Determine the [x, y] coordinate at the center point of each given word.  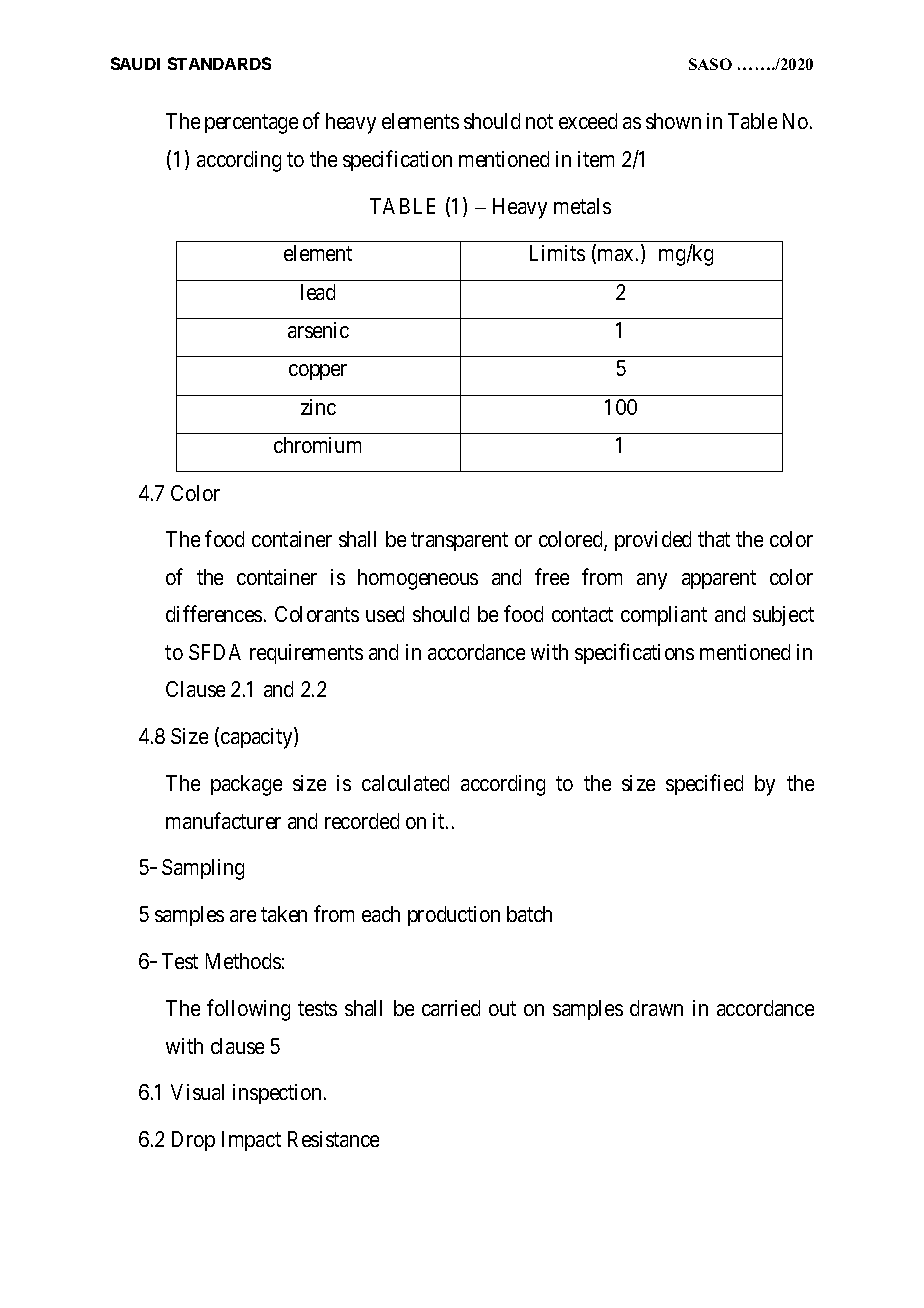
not [539, 122]
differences [214, 614]
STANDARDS [219, 63]
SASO [710, 64]
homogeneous [418, 579]
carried [451, 1008]
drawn [656, 1008]
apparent [719, 579]
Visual [197, 1092]
